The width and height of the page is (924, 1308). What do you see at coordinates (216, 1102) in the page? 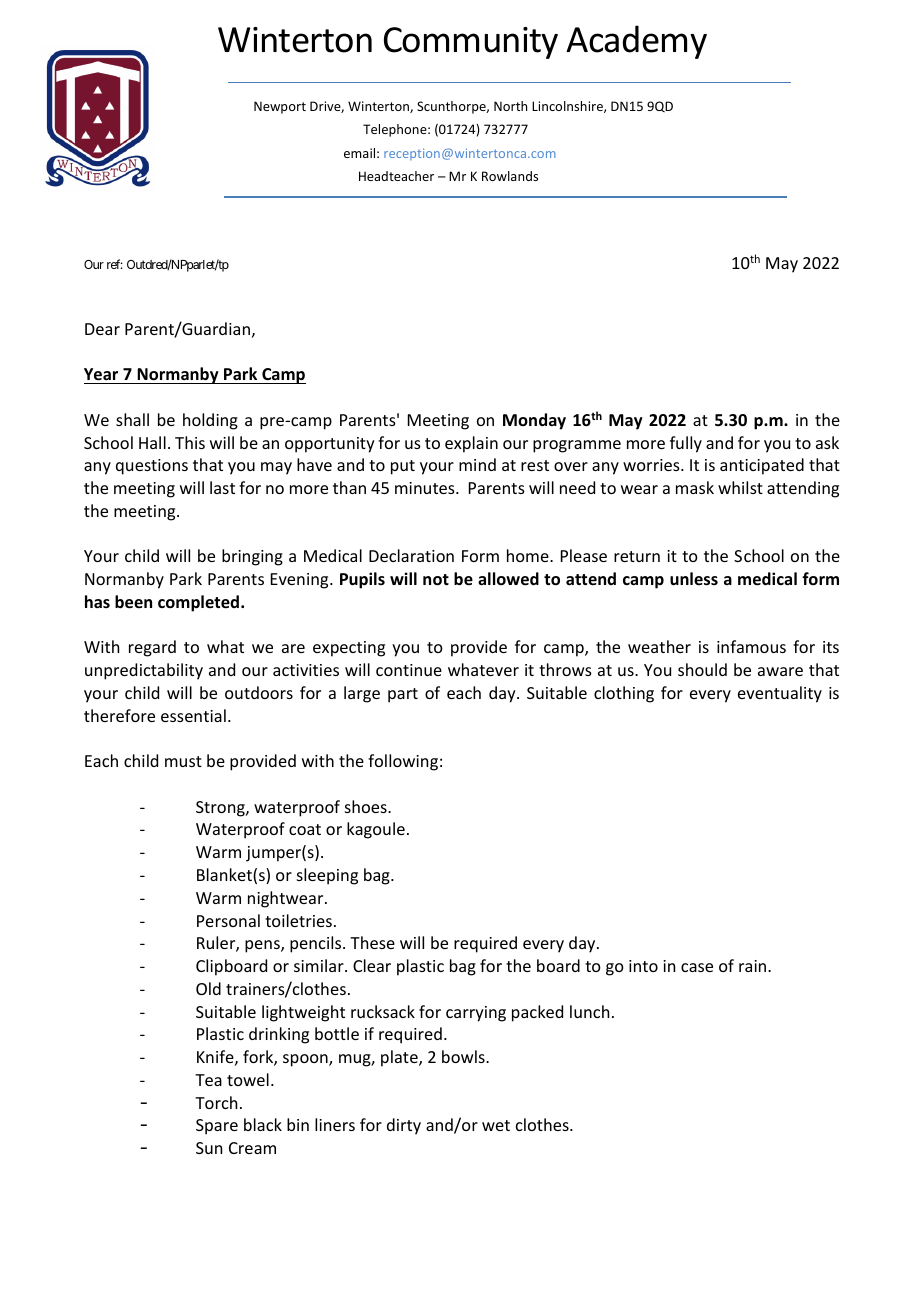
I see `Torch` at bounding box center [216, 1102].
